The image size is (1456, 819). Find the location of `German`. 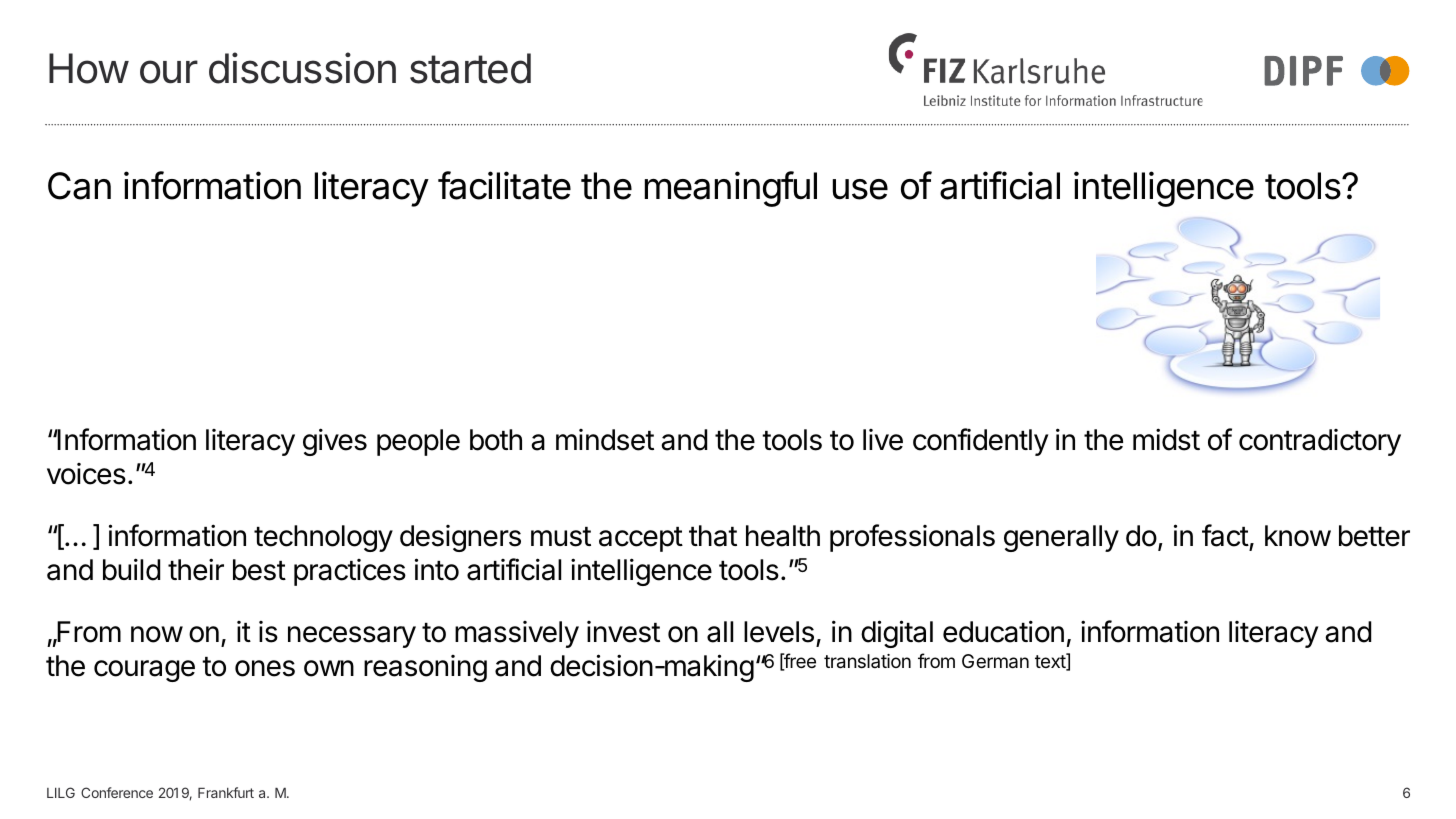

German is located at coordinates (995, 661).
